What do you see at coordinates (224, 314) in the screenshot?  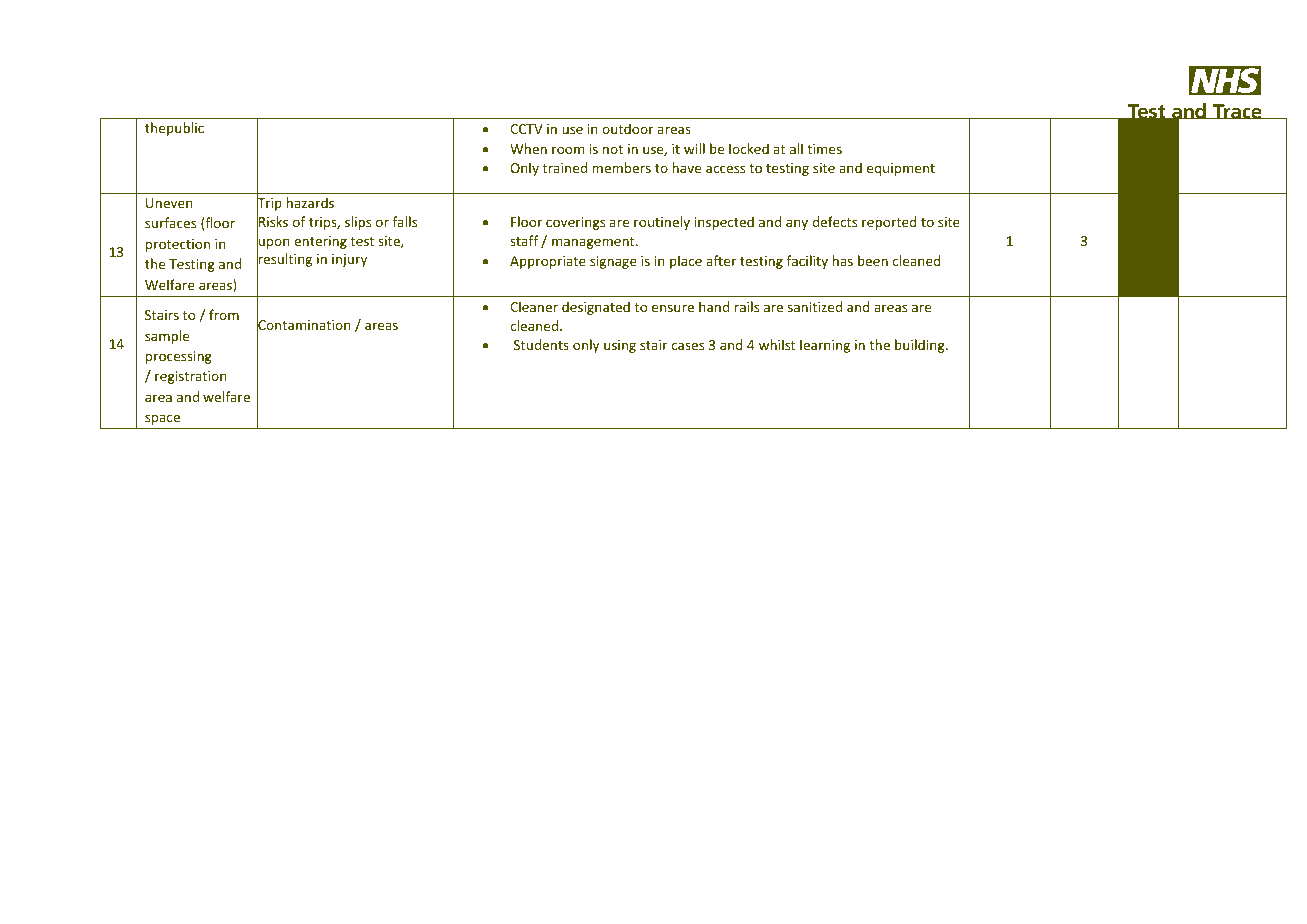 I see `from` at bounding box center [224, 314].
